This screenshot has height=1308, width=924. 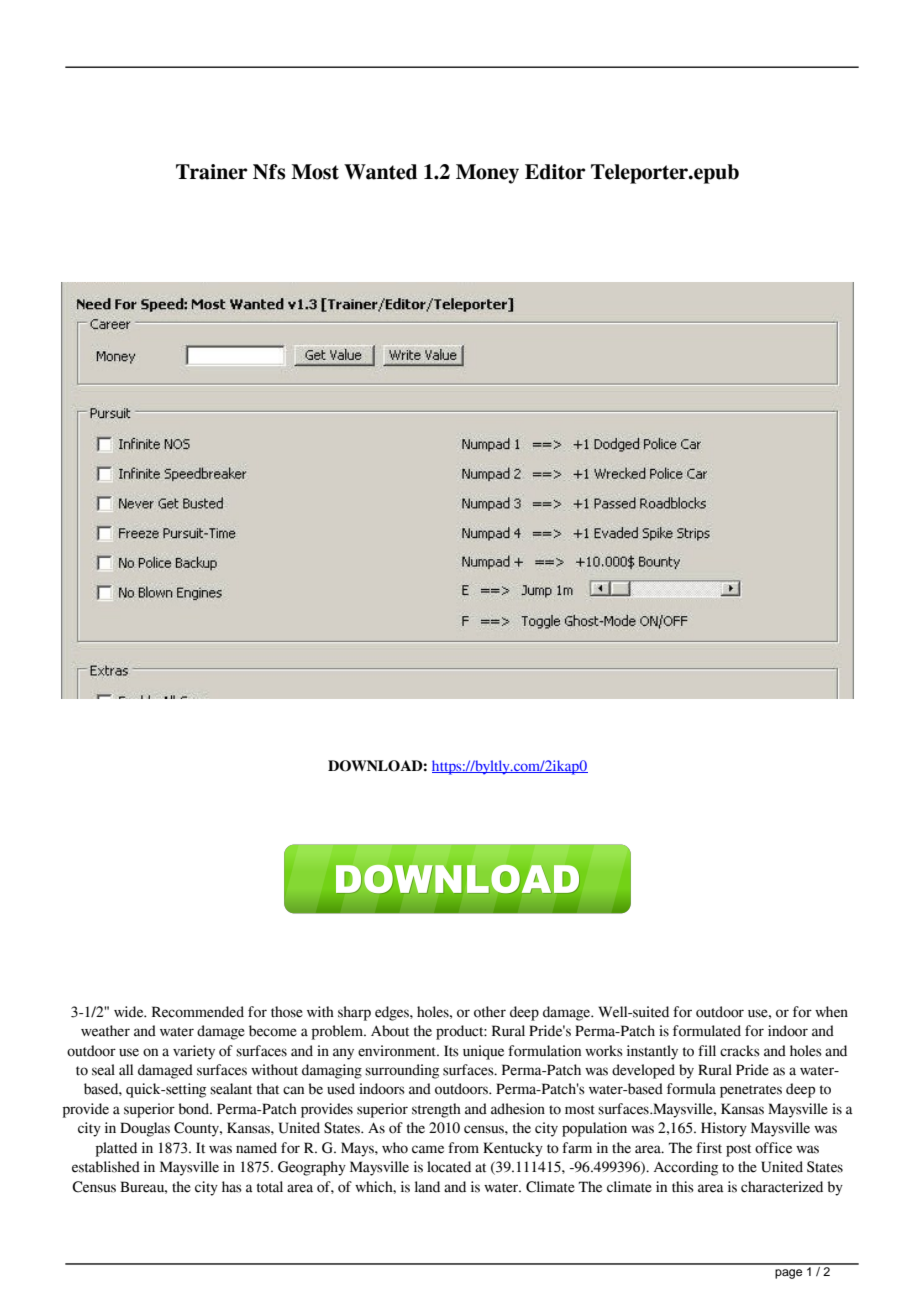 What do you see at coordinates (831, 1012) in the screenshot?
I see `when` at bounding box center [831, 1012].
